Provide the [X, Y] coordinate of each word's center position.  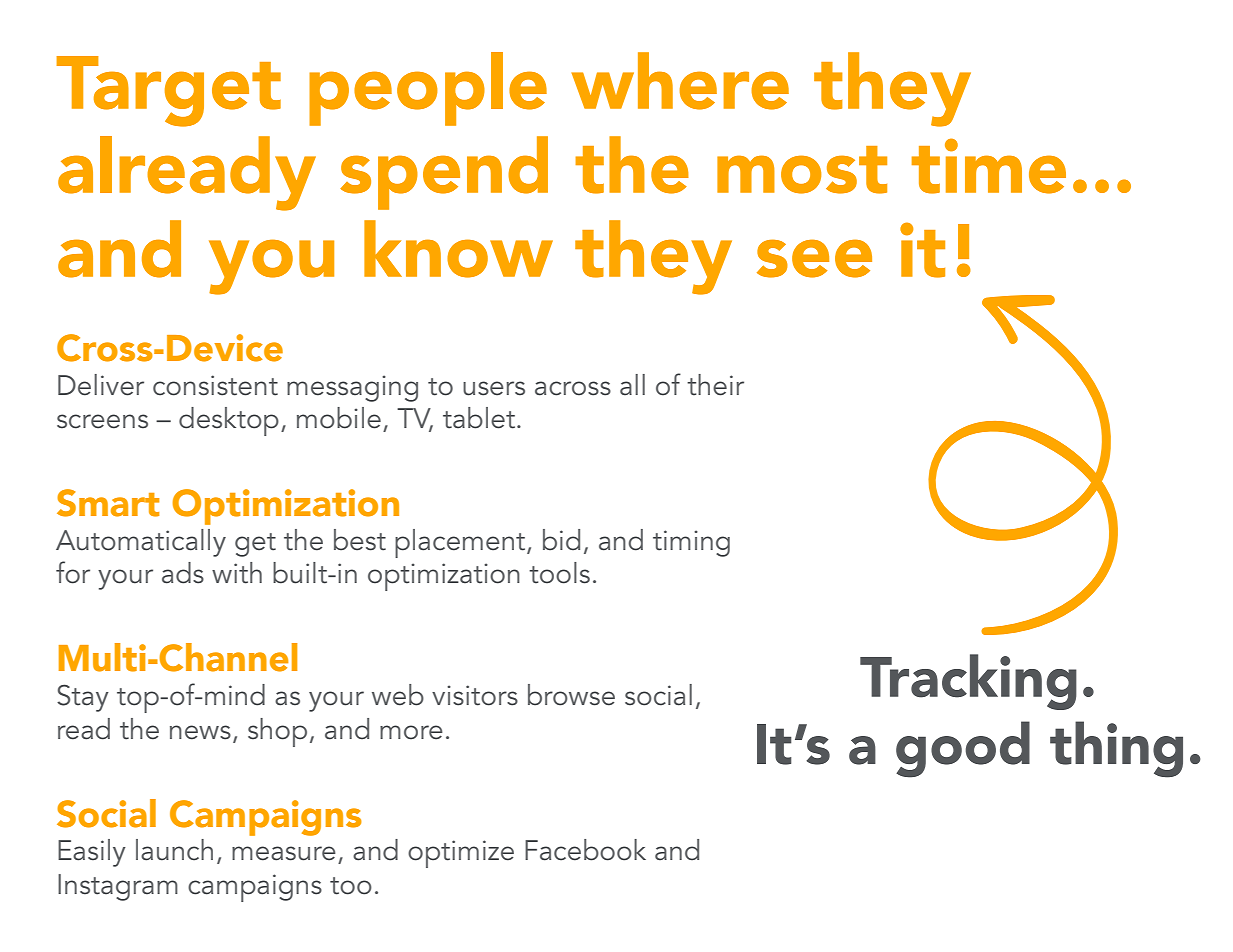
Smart [108, 503]
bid [561, 540]
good [963, 749]
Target [168, 91]
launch [174, 850]
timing [691, 543]
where [680, 81]
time [989, 166]
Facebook [585, 850]
